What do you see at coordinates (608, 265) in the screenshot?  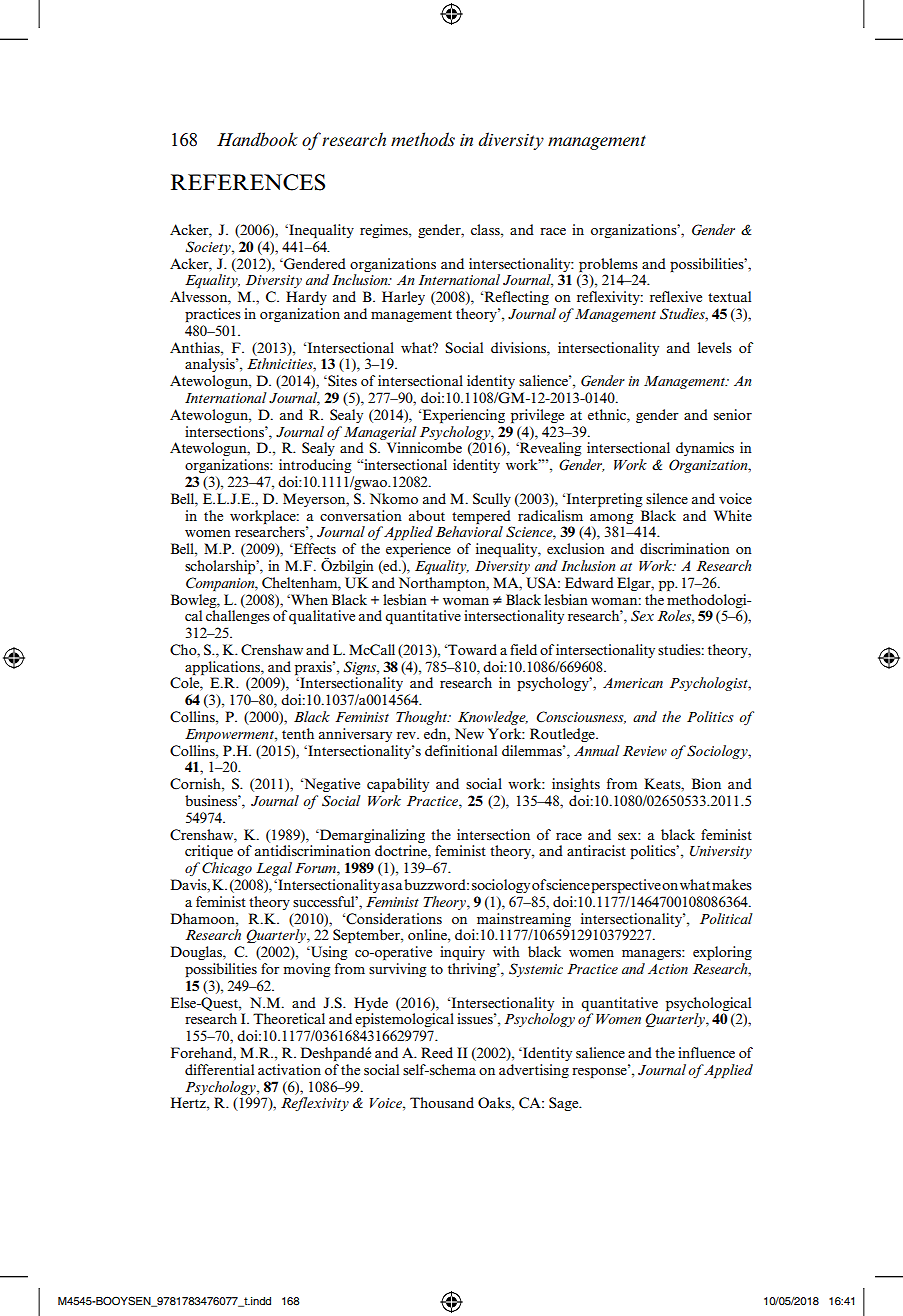 I see `problems` at bounding box center [608, 265].
